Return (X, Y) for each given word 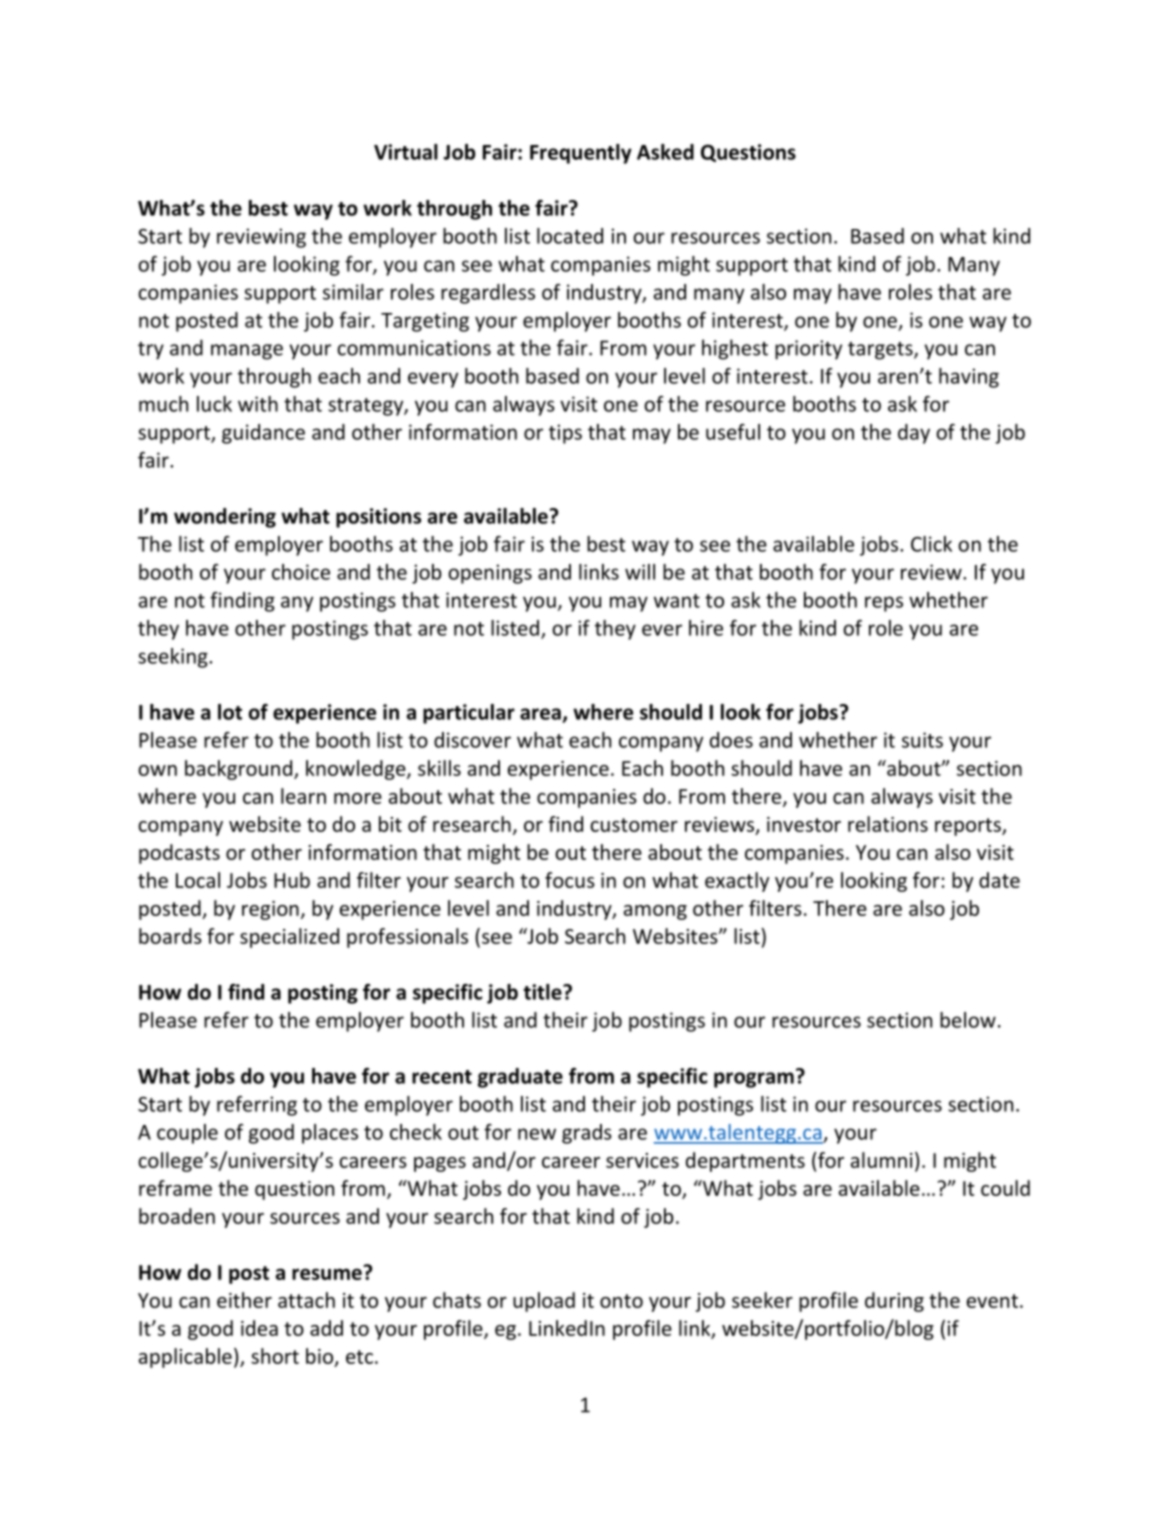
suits (922, 740)
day (914, 434)
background (238, 770)
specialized (289, 938)
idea (259, 1328)
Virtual (406, 152)
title (543, 992)
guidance (263, 434)
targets (881, 351)
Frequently (581, 154)
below (968, 1020)
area (540, 714)
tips (565, 434)
